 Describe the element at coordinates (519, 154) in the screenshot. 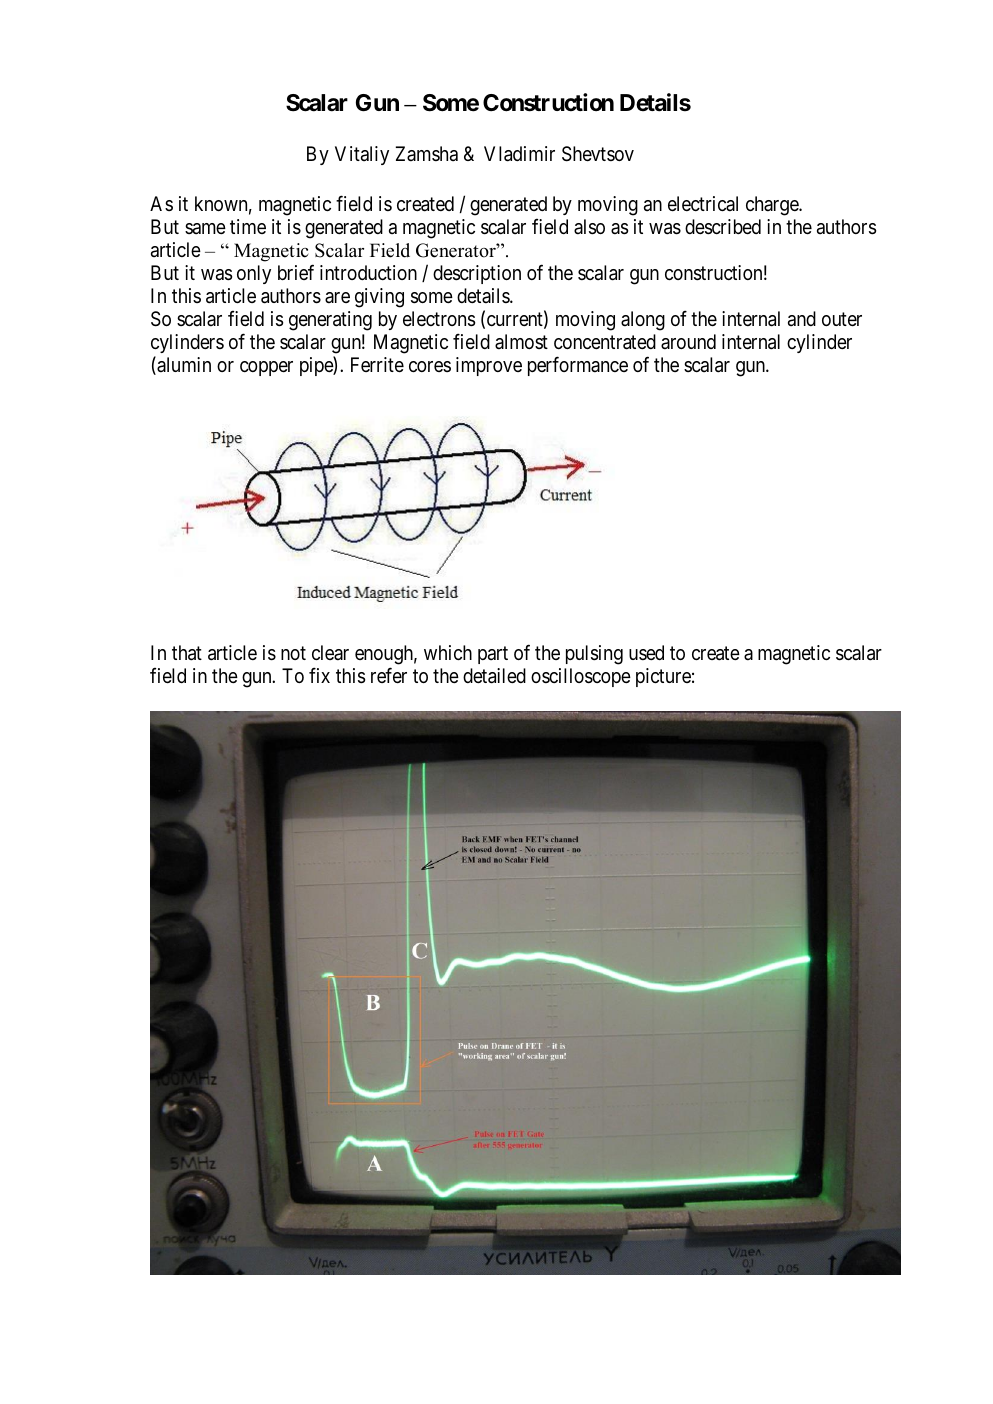

I see `Vladimir` at that location.
